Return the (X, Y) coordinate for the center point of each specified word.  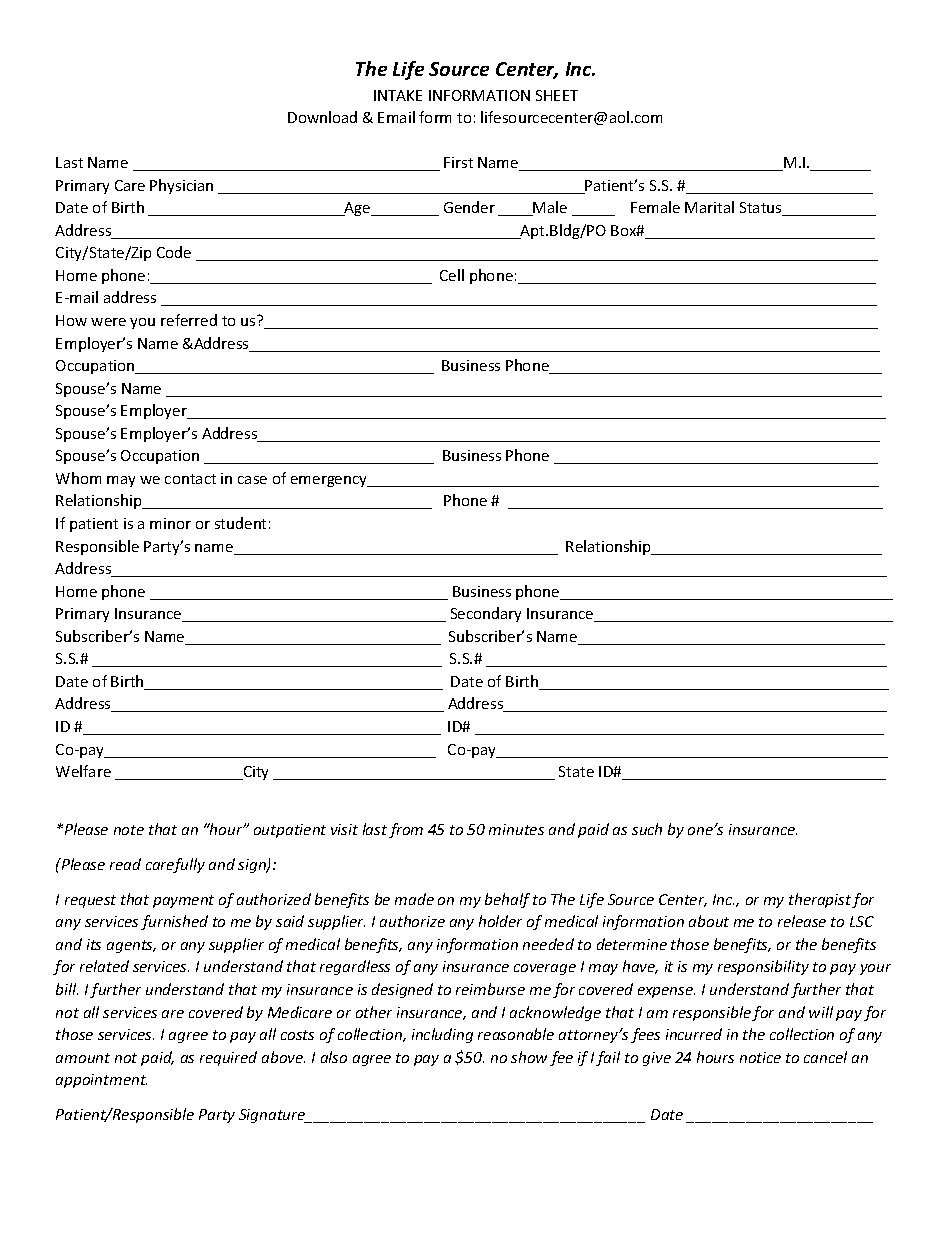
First (458, 162)
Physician (181, 186)
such (647, 829)
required (228, 1058)
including (442, 1035)
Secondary (486, 614)
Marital (709, 207)
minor (170, 523)
